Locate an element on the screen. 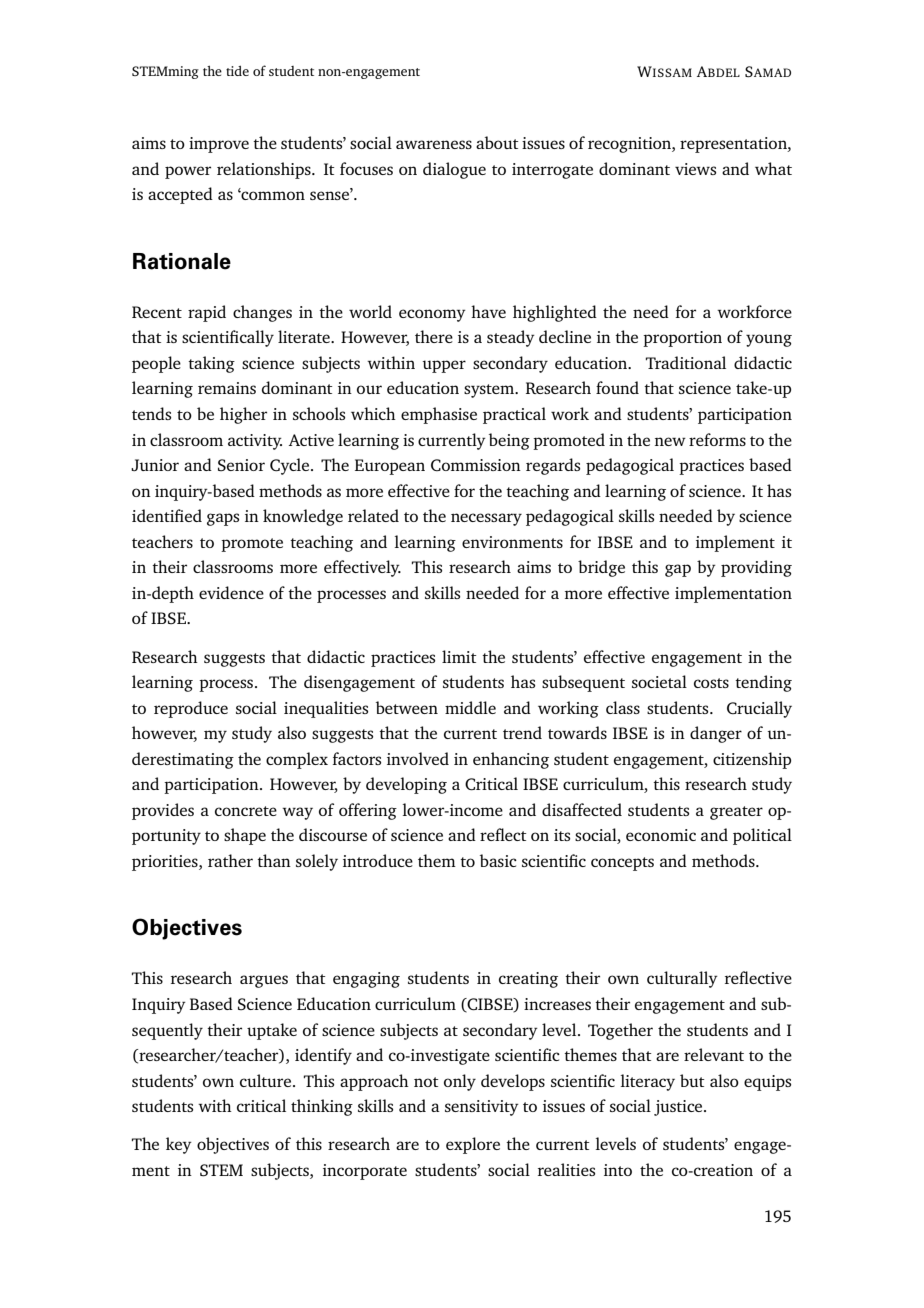  awareness is located at coordinates (434, 144).
